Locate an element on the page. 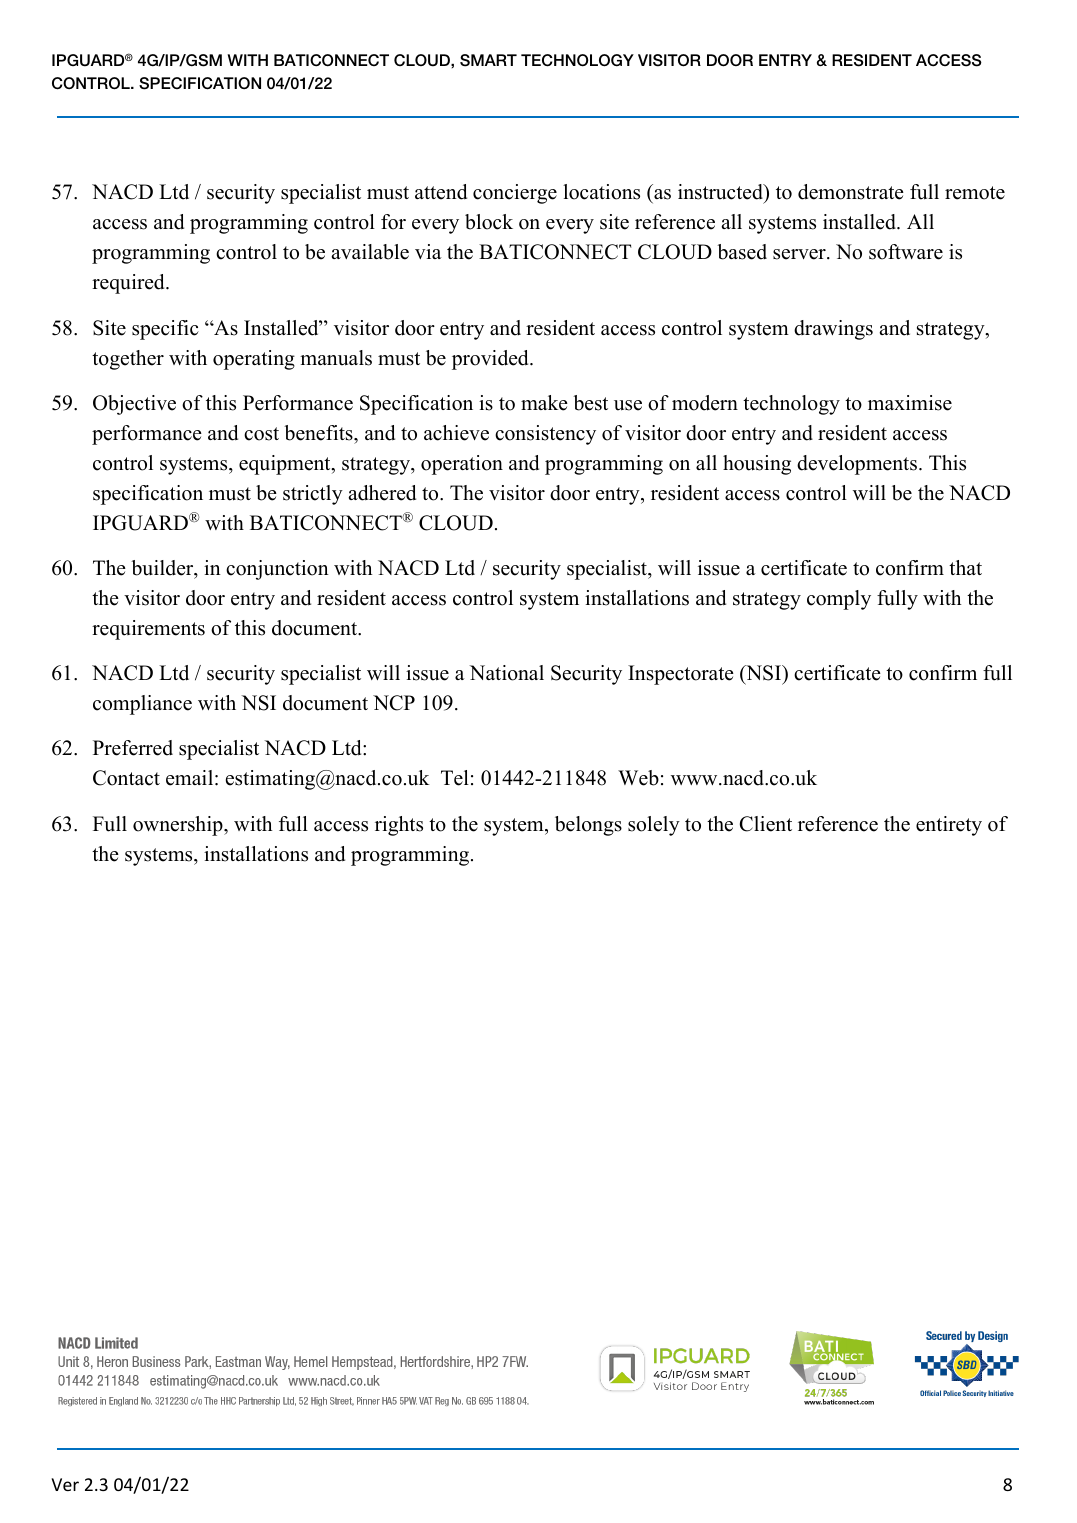 The width and height of the document is (1077, 1523). strictly is located at coordinates (313, 495).
